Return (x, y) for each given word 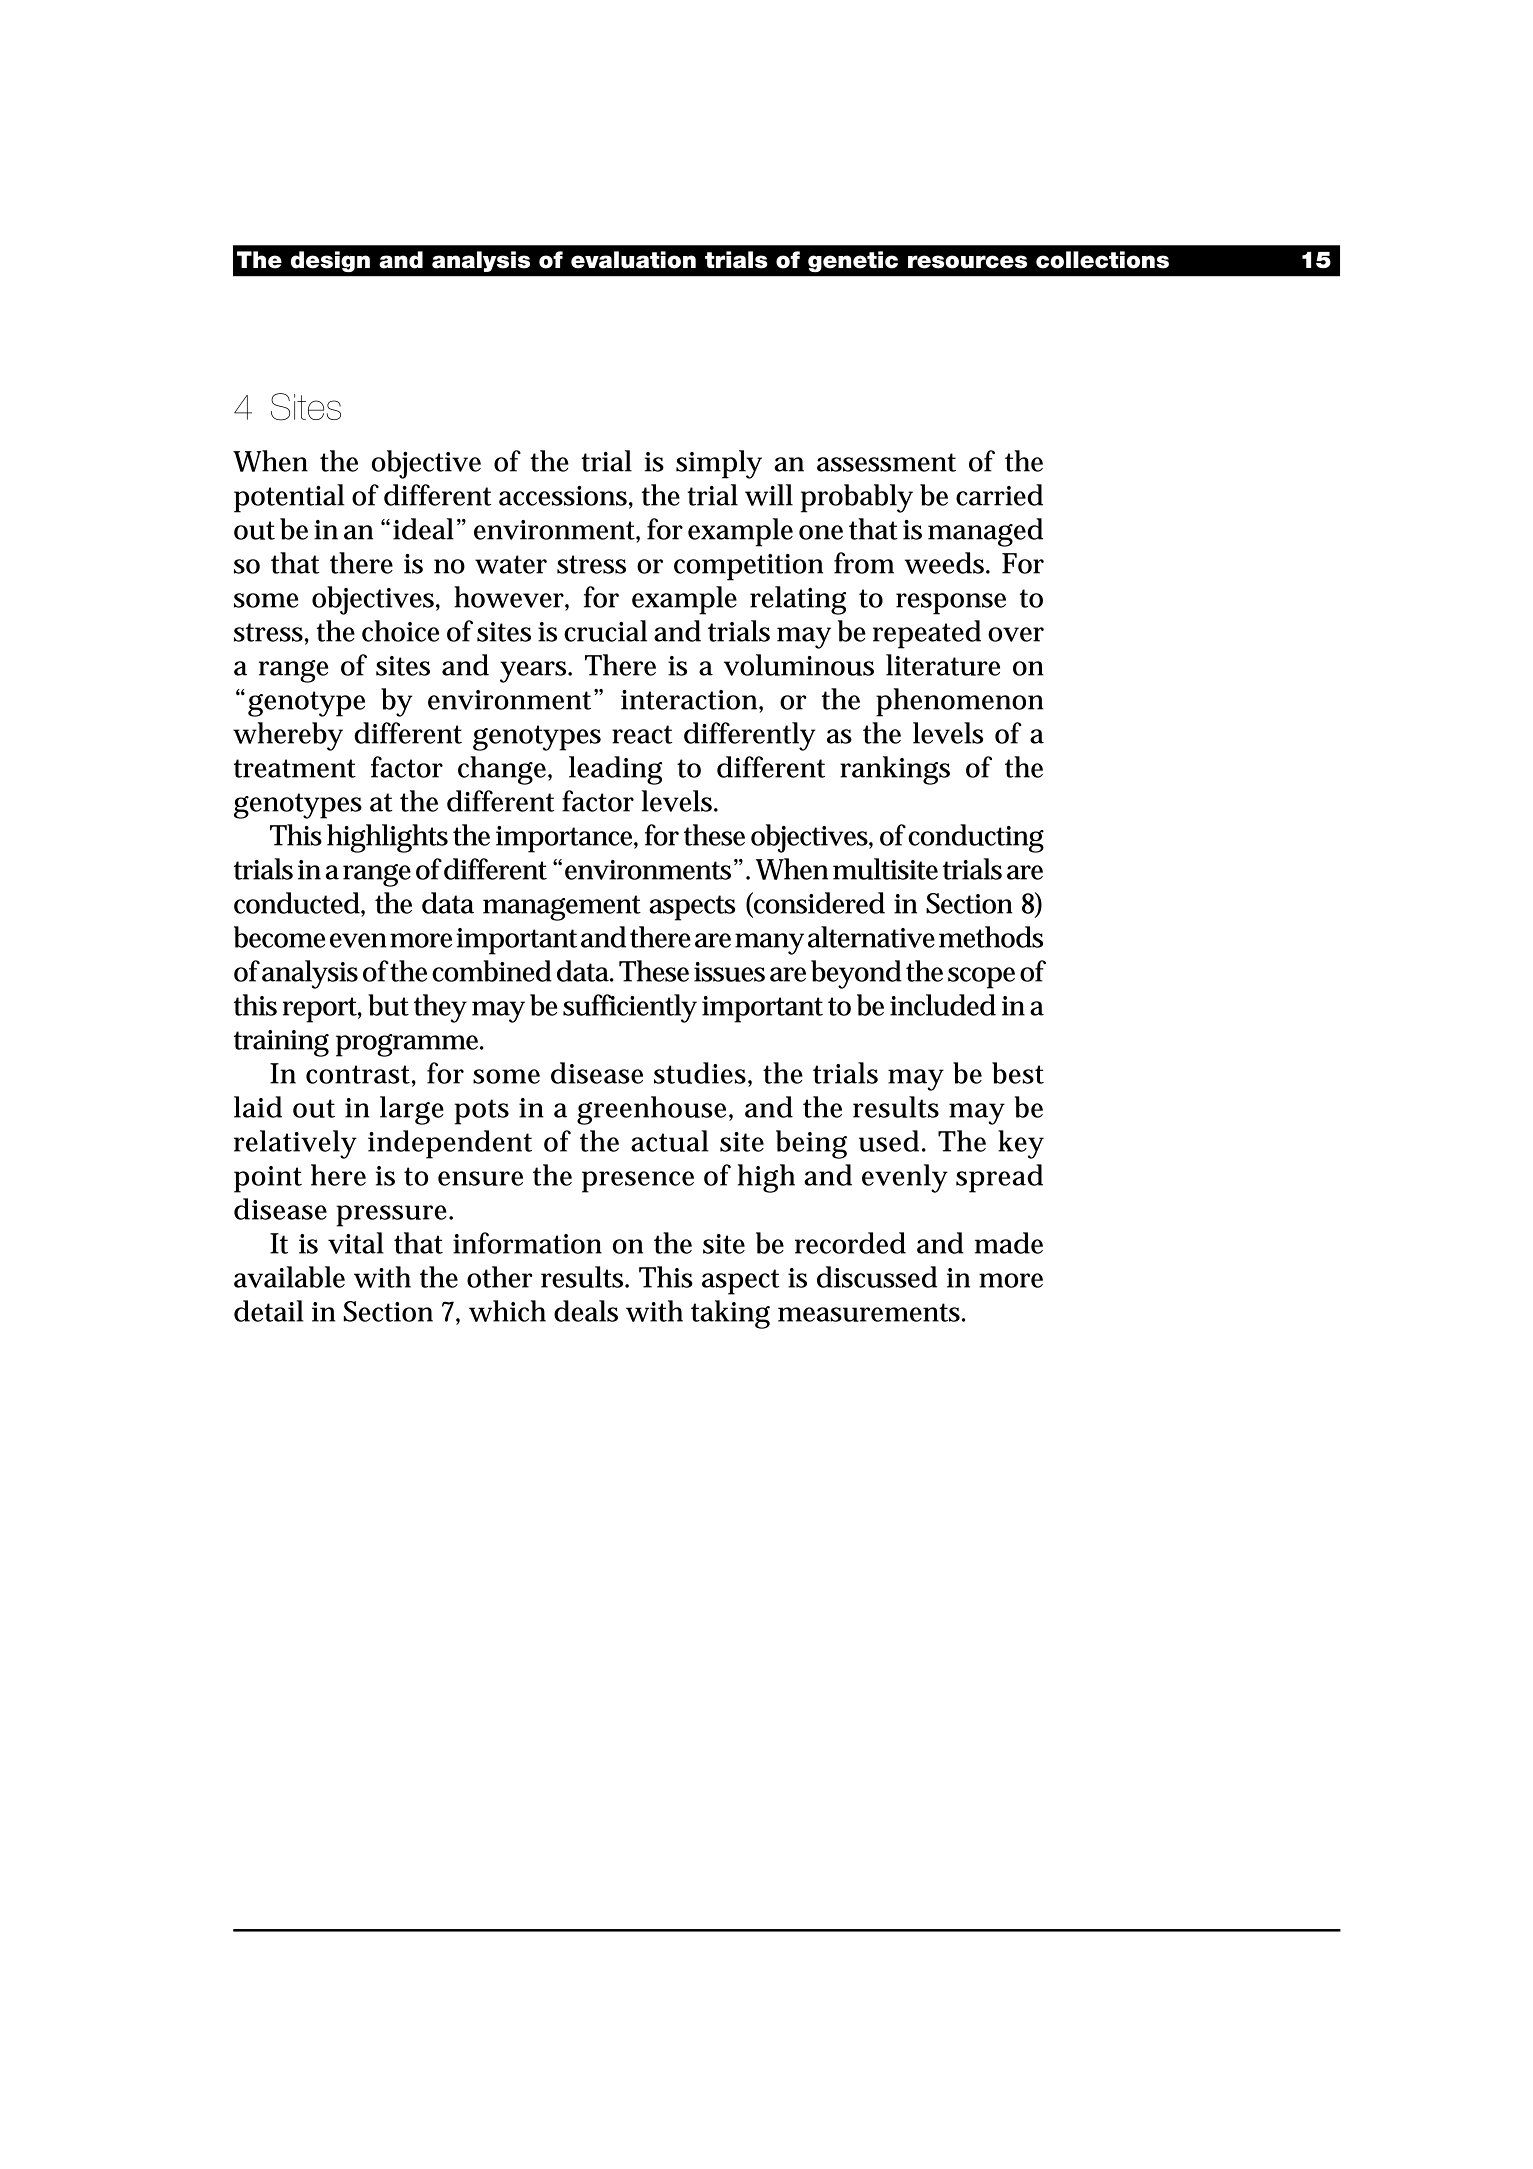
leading (615, 770)
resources (967, 262)
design (330, 262)
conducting (976, 838)
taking (730, 1314)
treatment (295, 768)
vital (356, 1243)
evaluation (633, 260)
